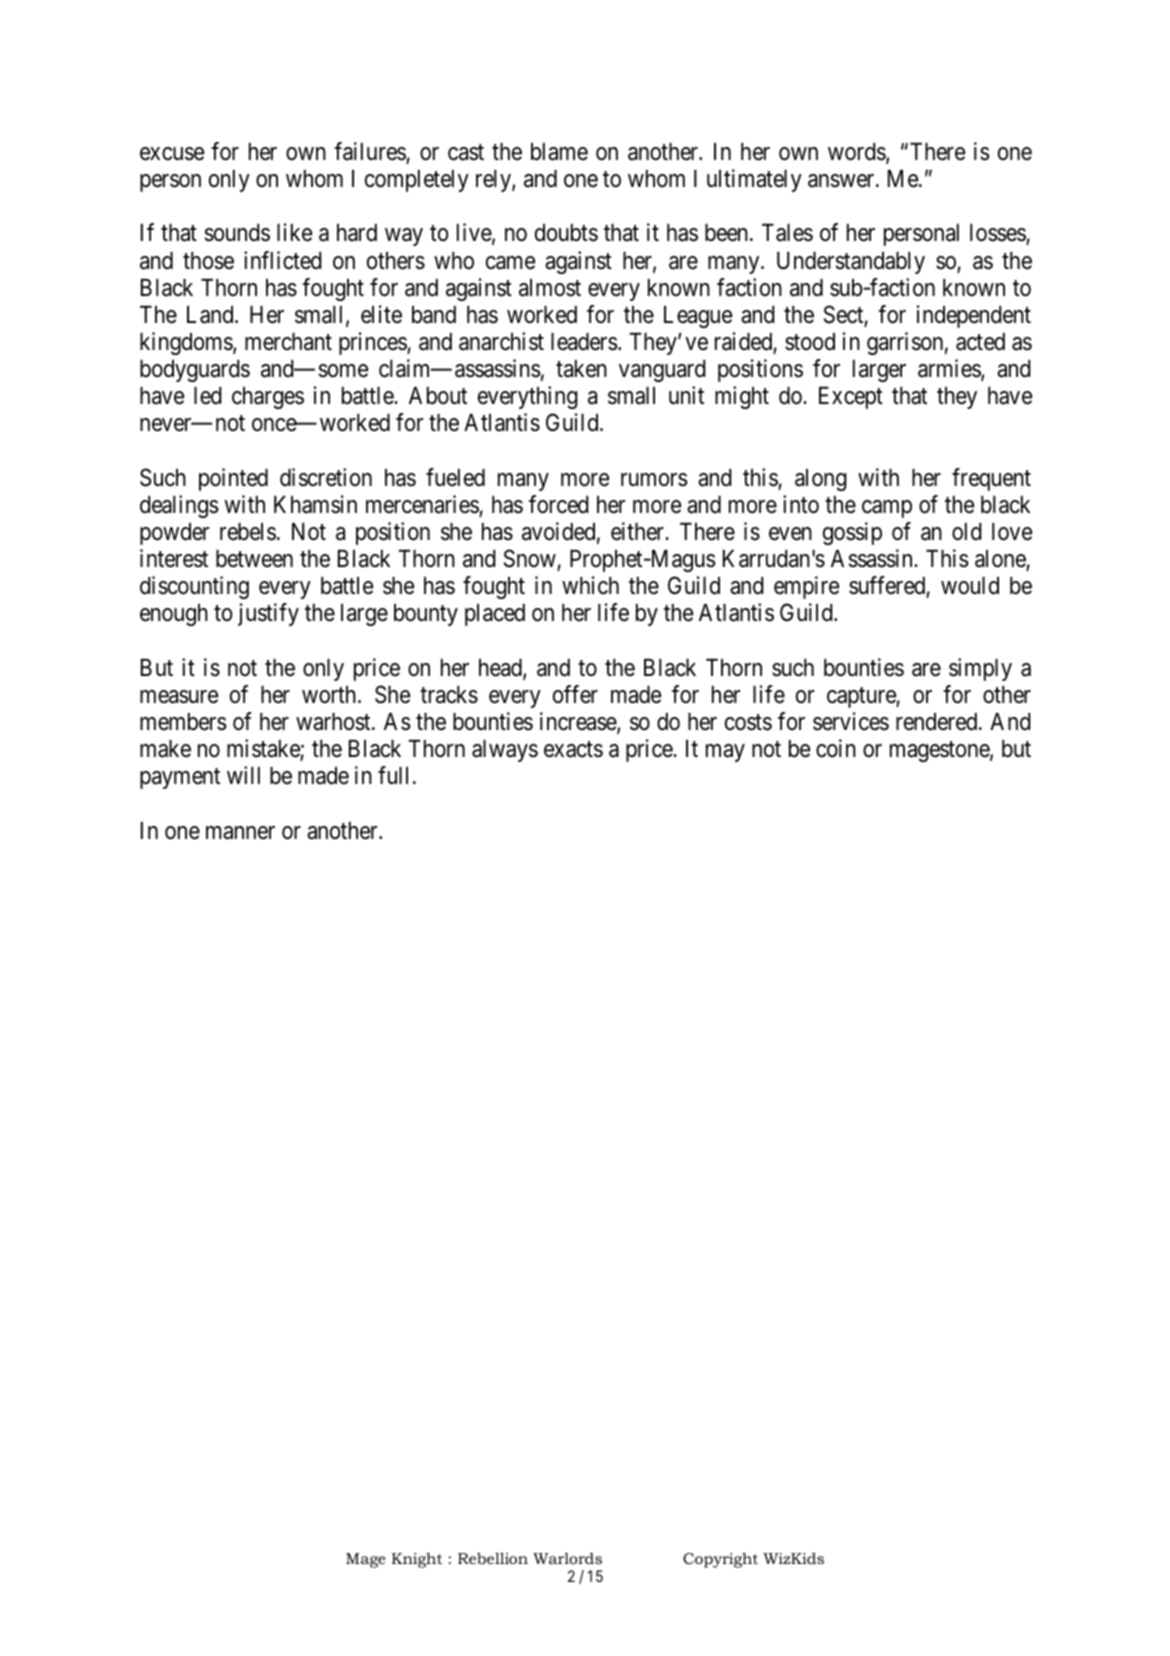  What do you see at coordinates (417, 1560) in the screenshot?
I see `Knight` at bounding box center [417, 1560].
